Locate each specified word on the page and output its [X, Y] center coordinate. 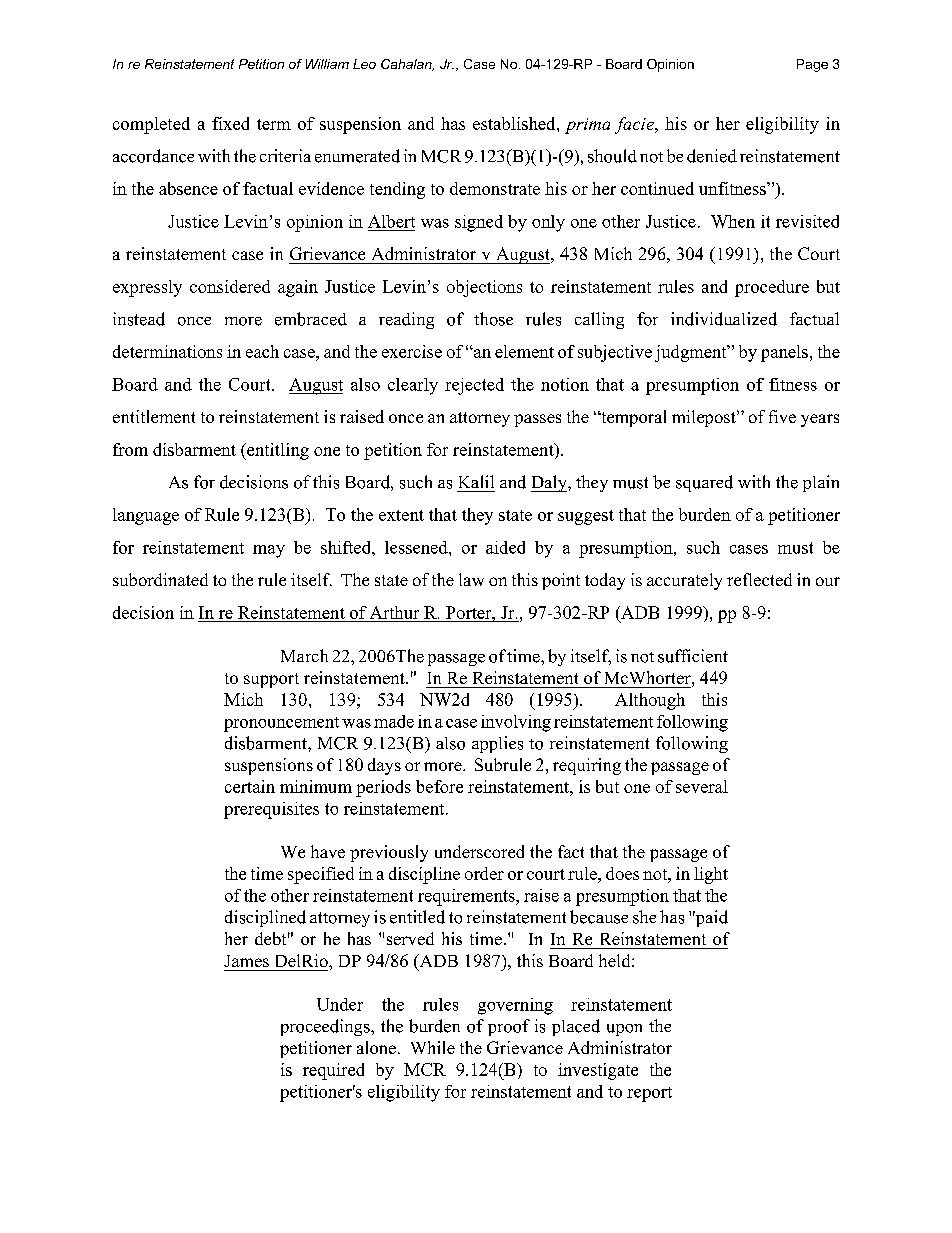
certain [250, 786]
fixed [230, 123]
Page [812, 65]
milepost [705, 418]
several [702, 786]
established [515, 123]
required [333, 1071]
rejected [474, 386]
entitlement [154, 416]
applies [497, 744]
